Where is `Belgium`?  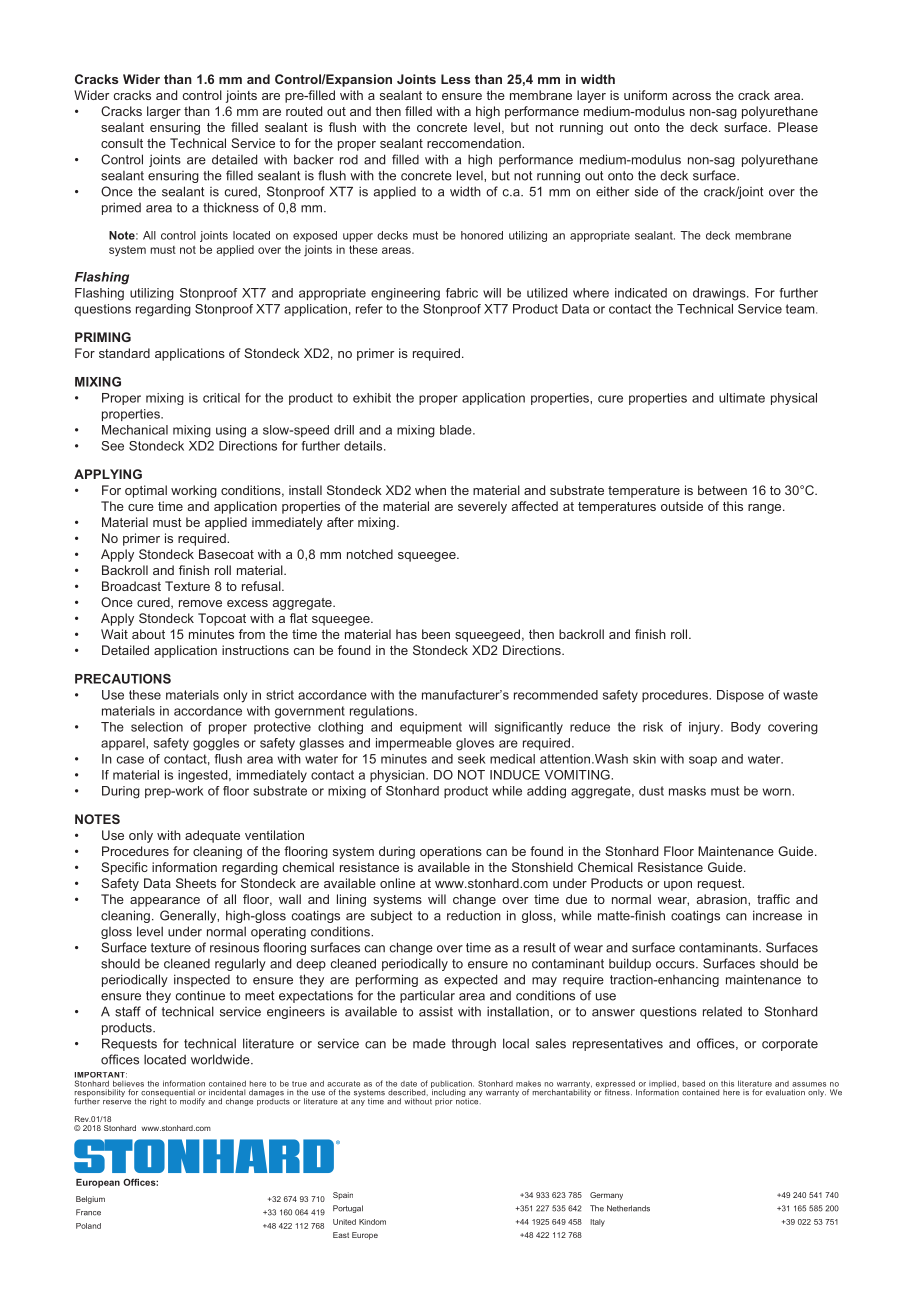
Belgium is located at coordinates (90, 1200).
